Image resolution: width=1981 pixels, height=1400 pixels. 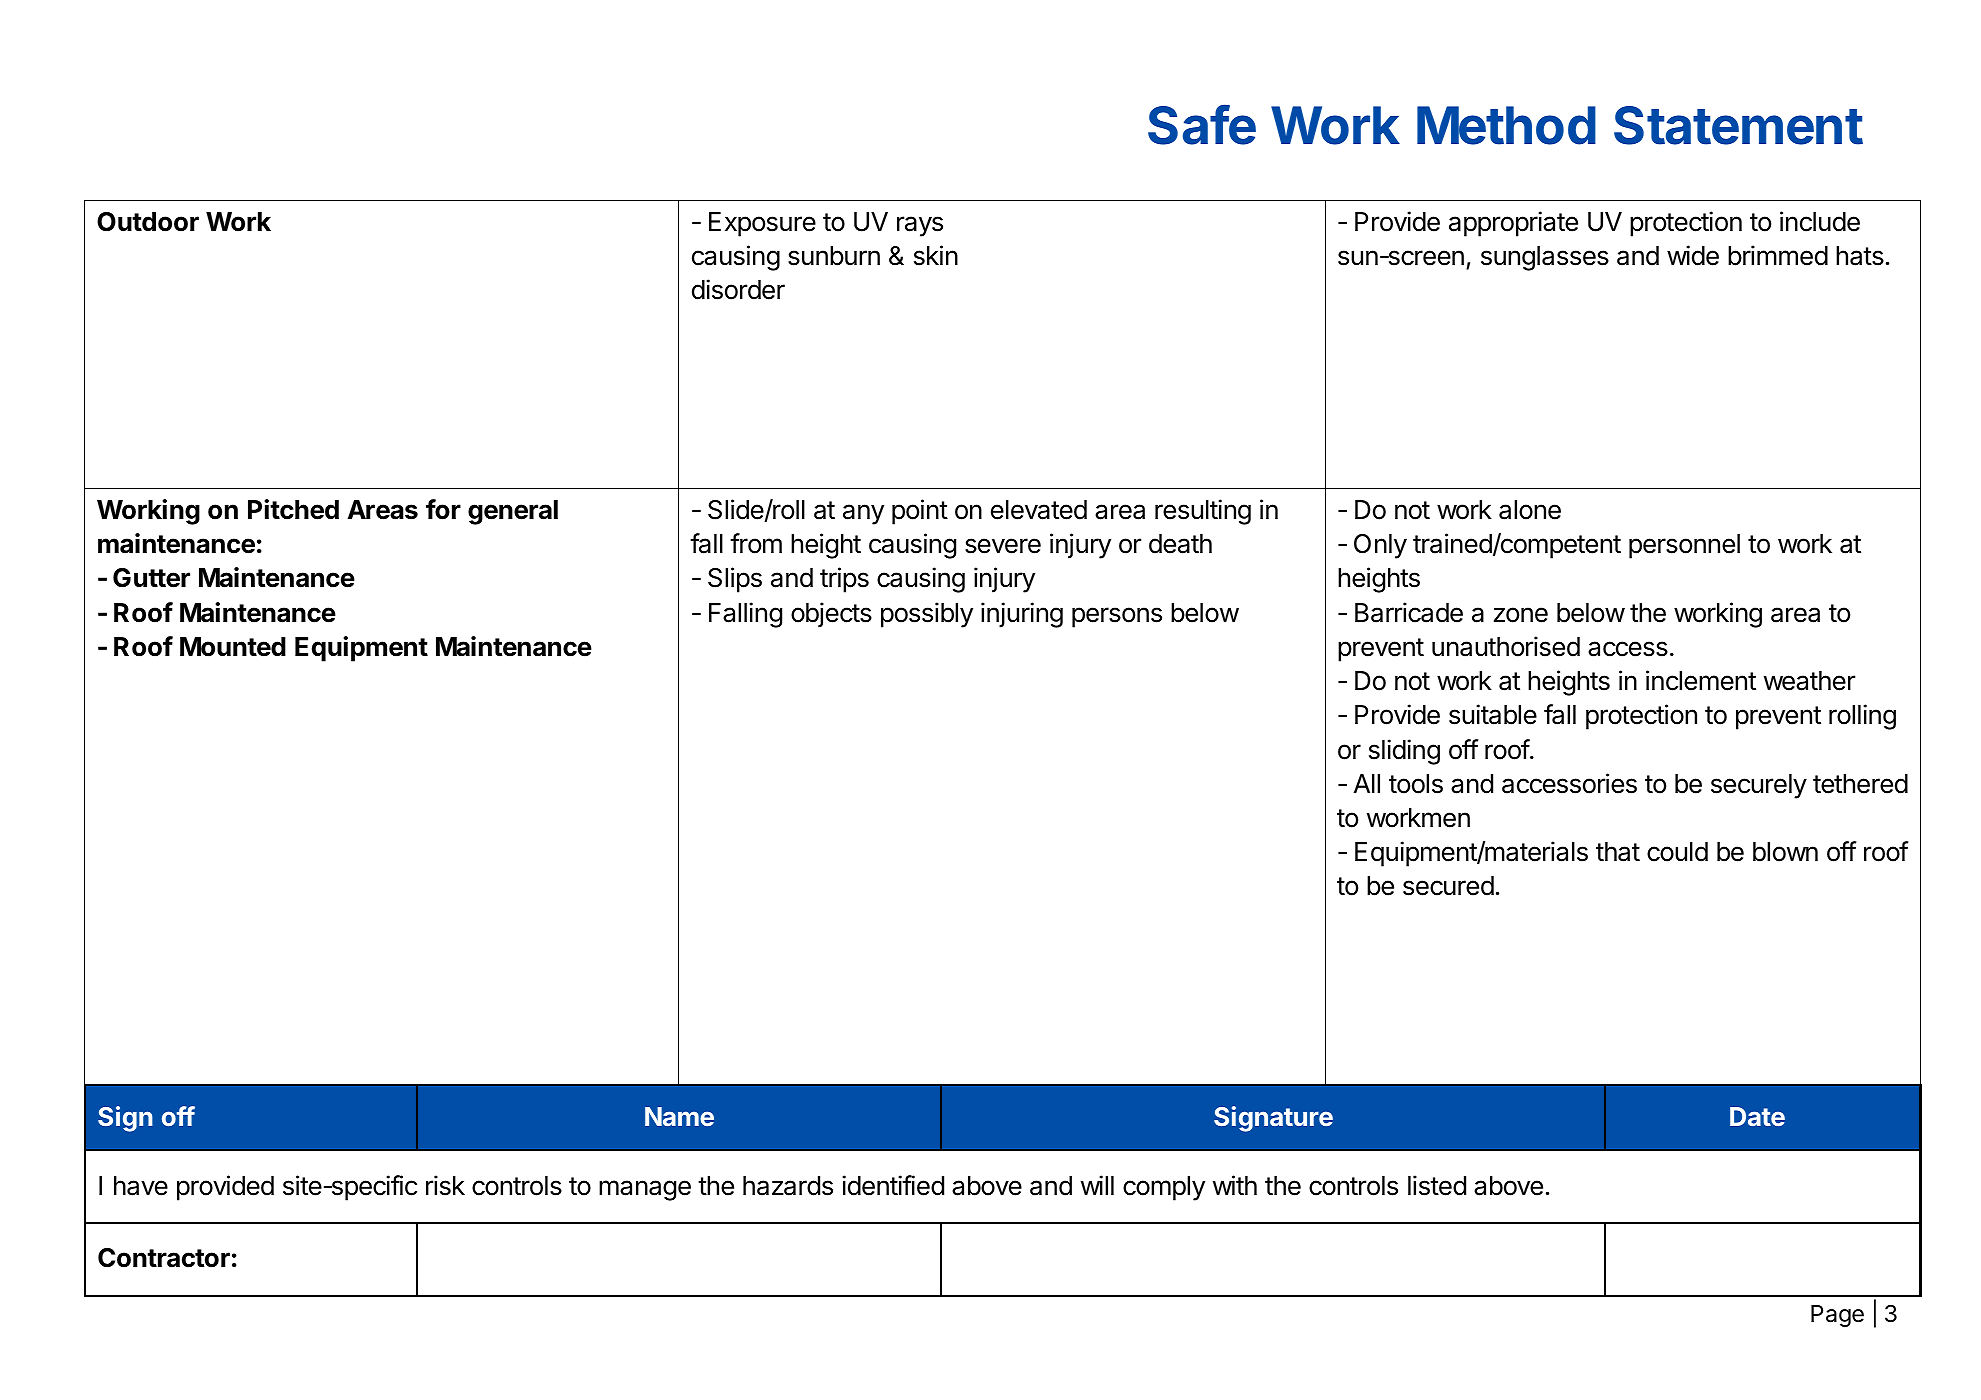 What do you see at coordinates (920, 226) in the screenshot?
I see `rays` at bounding box center [920, 226].
